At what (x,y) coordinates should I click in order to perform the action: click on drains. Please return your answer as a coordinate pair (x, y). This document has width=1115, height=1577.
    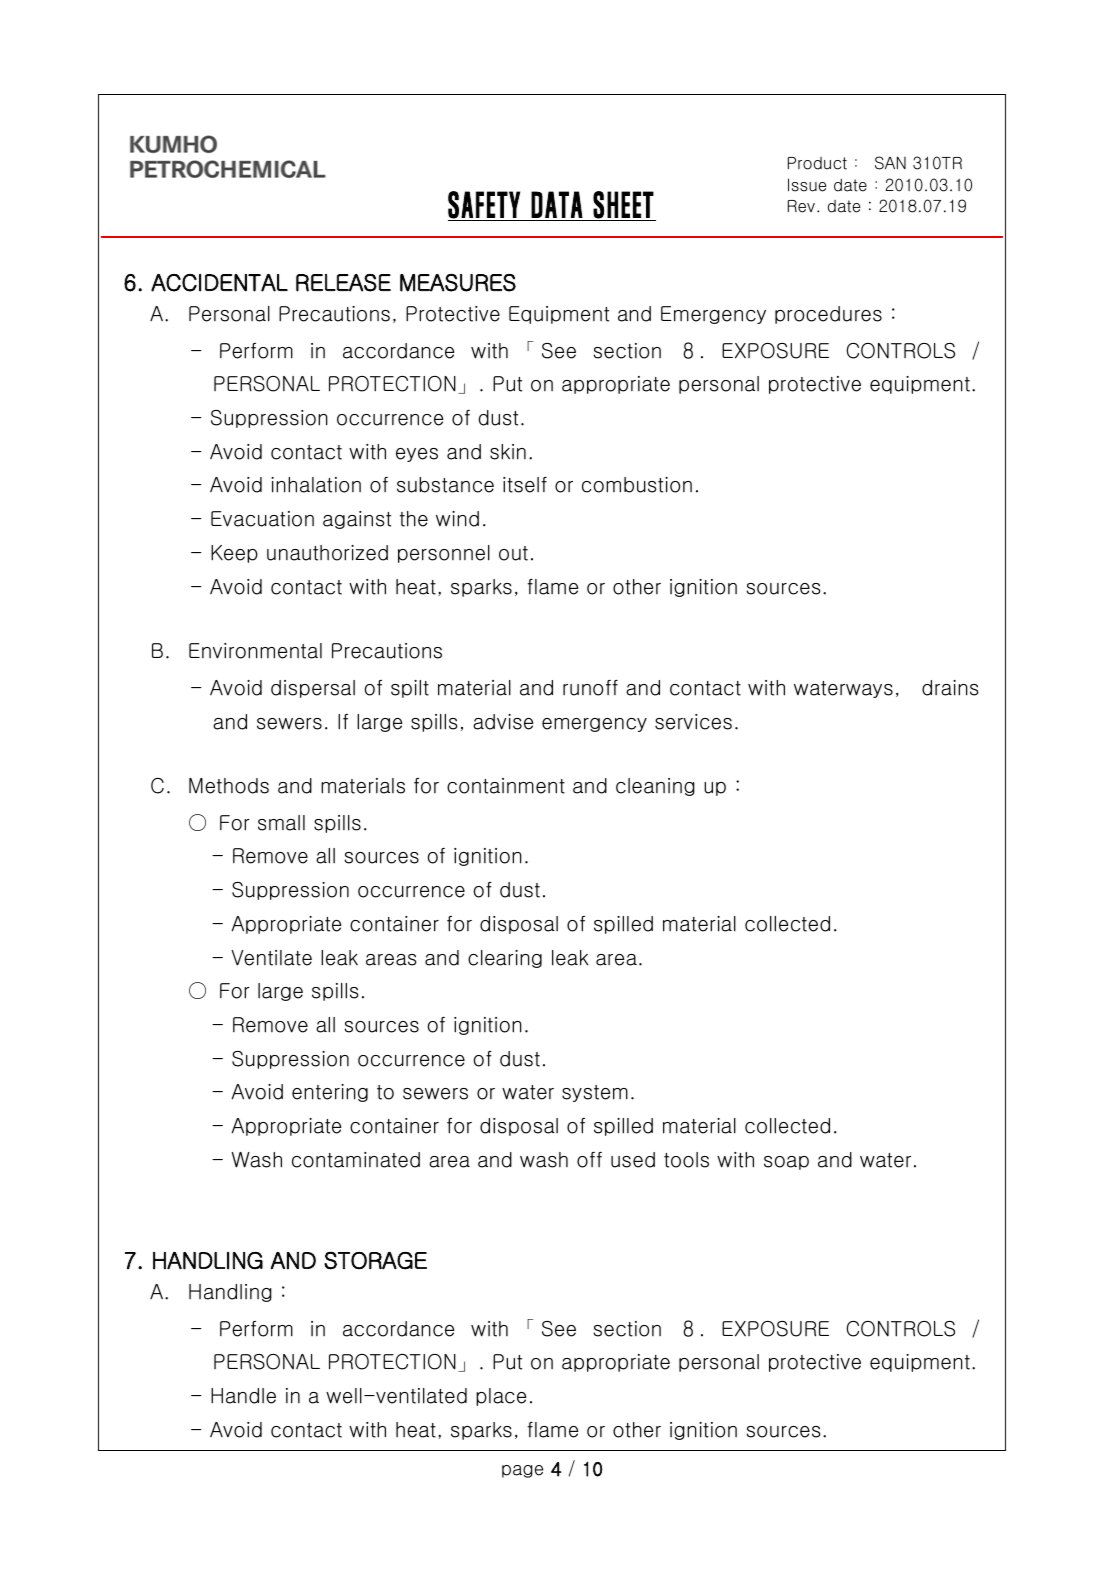
    Looking at the image, I should click on (950, 688).
